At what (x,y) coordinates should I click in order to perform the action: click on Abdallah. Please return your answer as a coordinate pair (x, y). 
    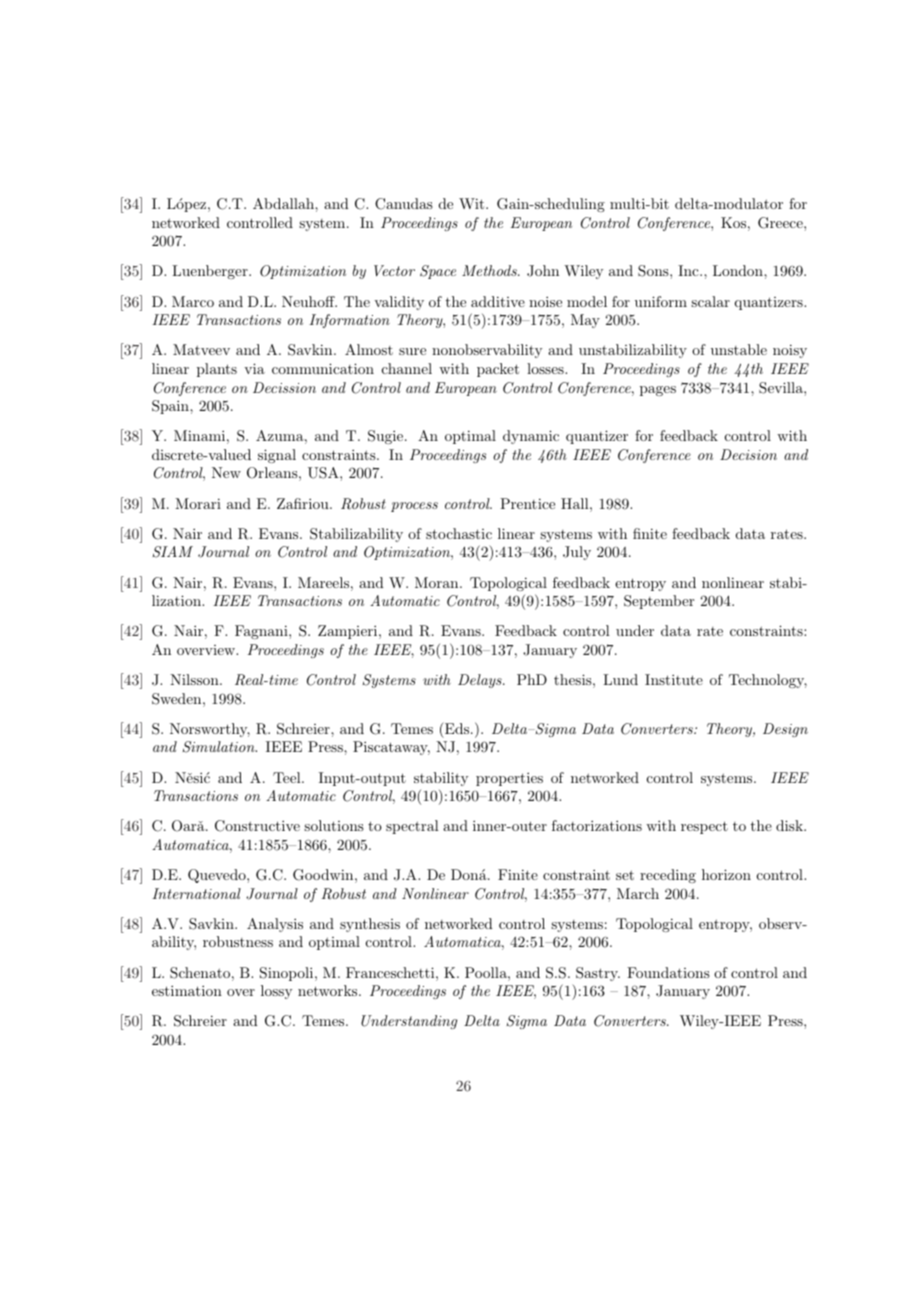
    Looking at the image, I should click on (284, 203).
